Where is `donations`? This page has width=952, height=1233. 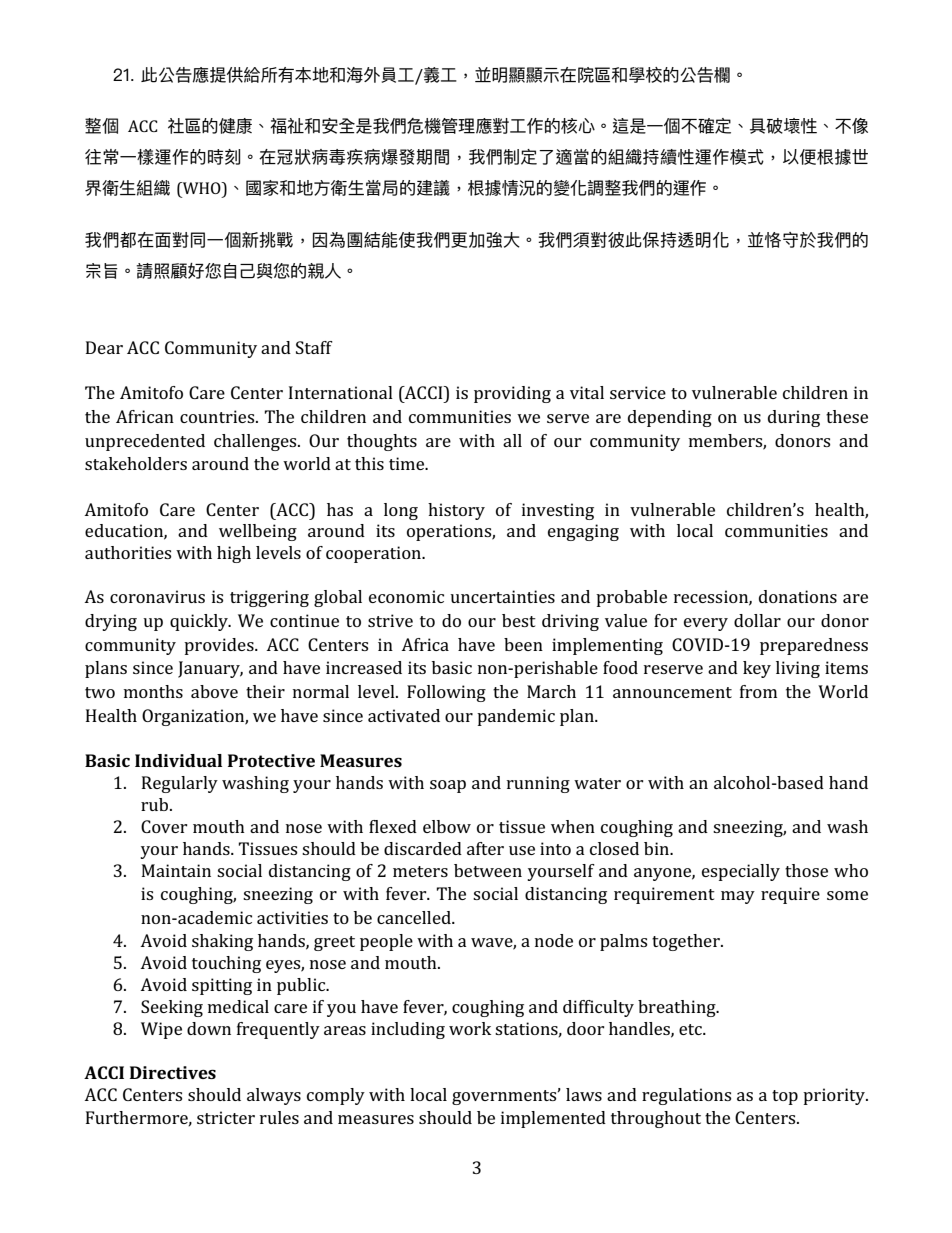 donations is located at coordinates (798, 596).
